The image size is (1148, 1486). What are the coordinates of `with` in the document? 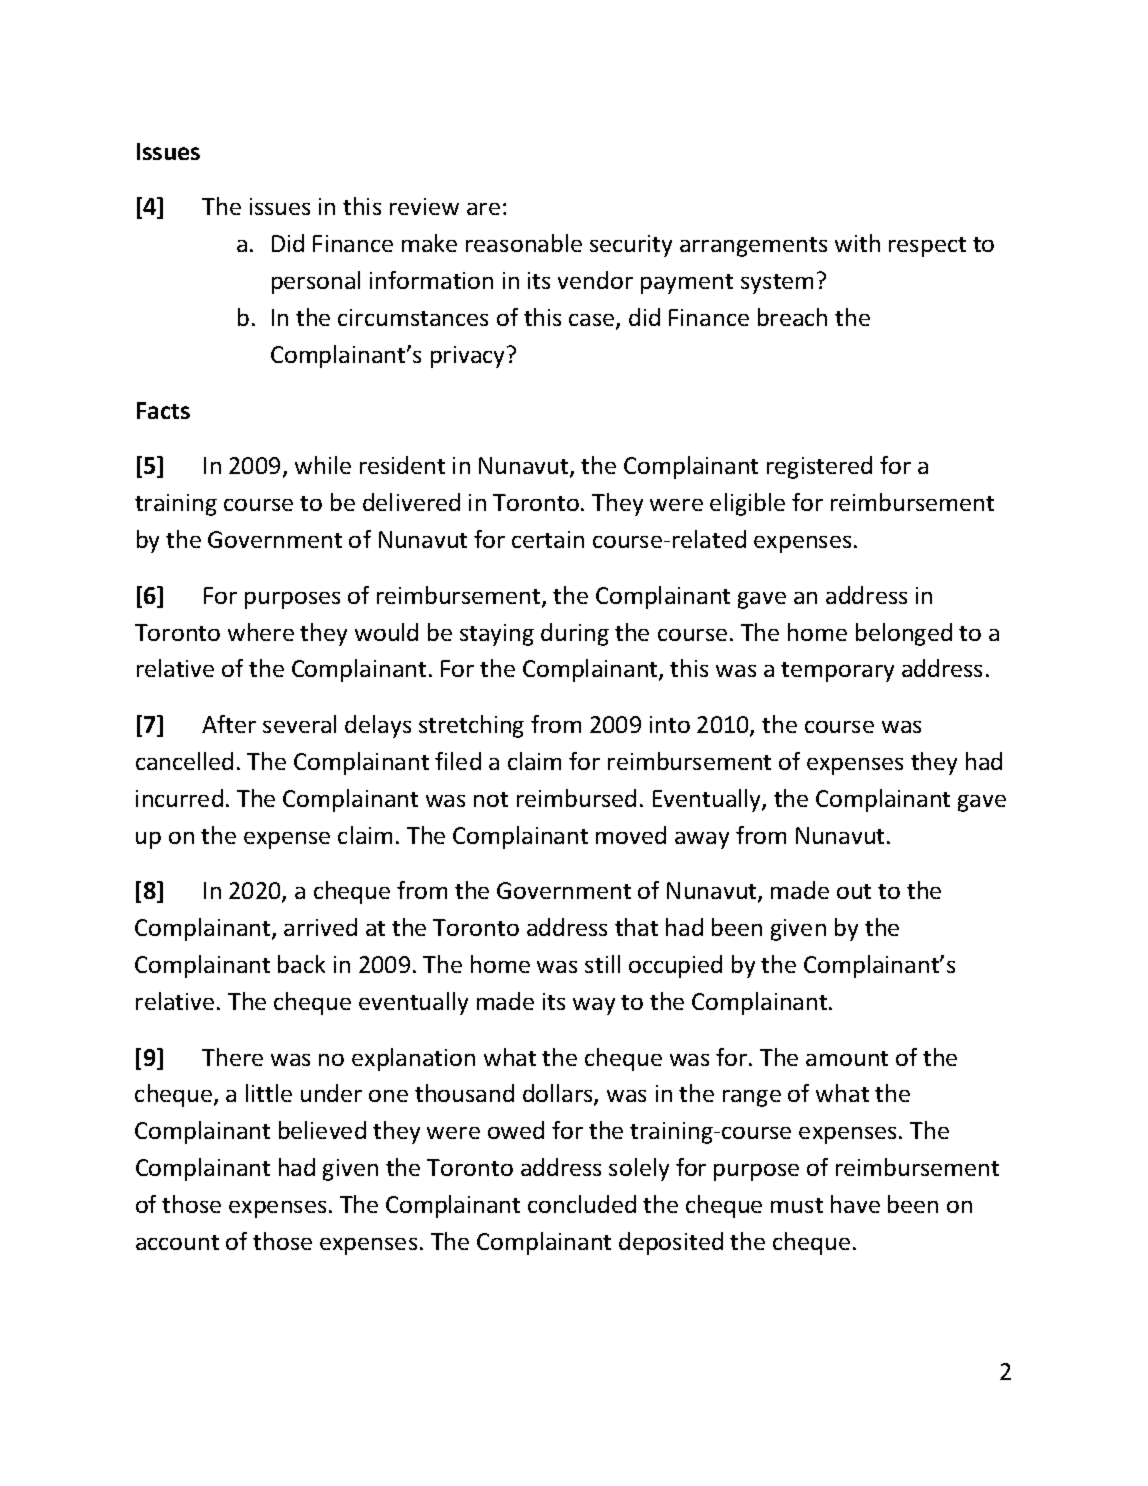 It's located at (857, 243).
